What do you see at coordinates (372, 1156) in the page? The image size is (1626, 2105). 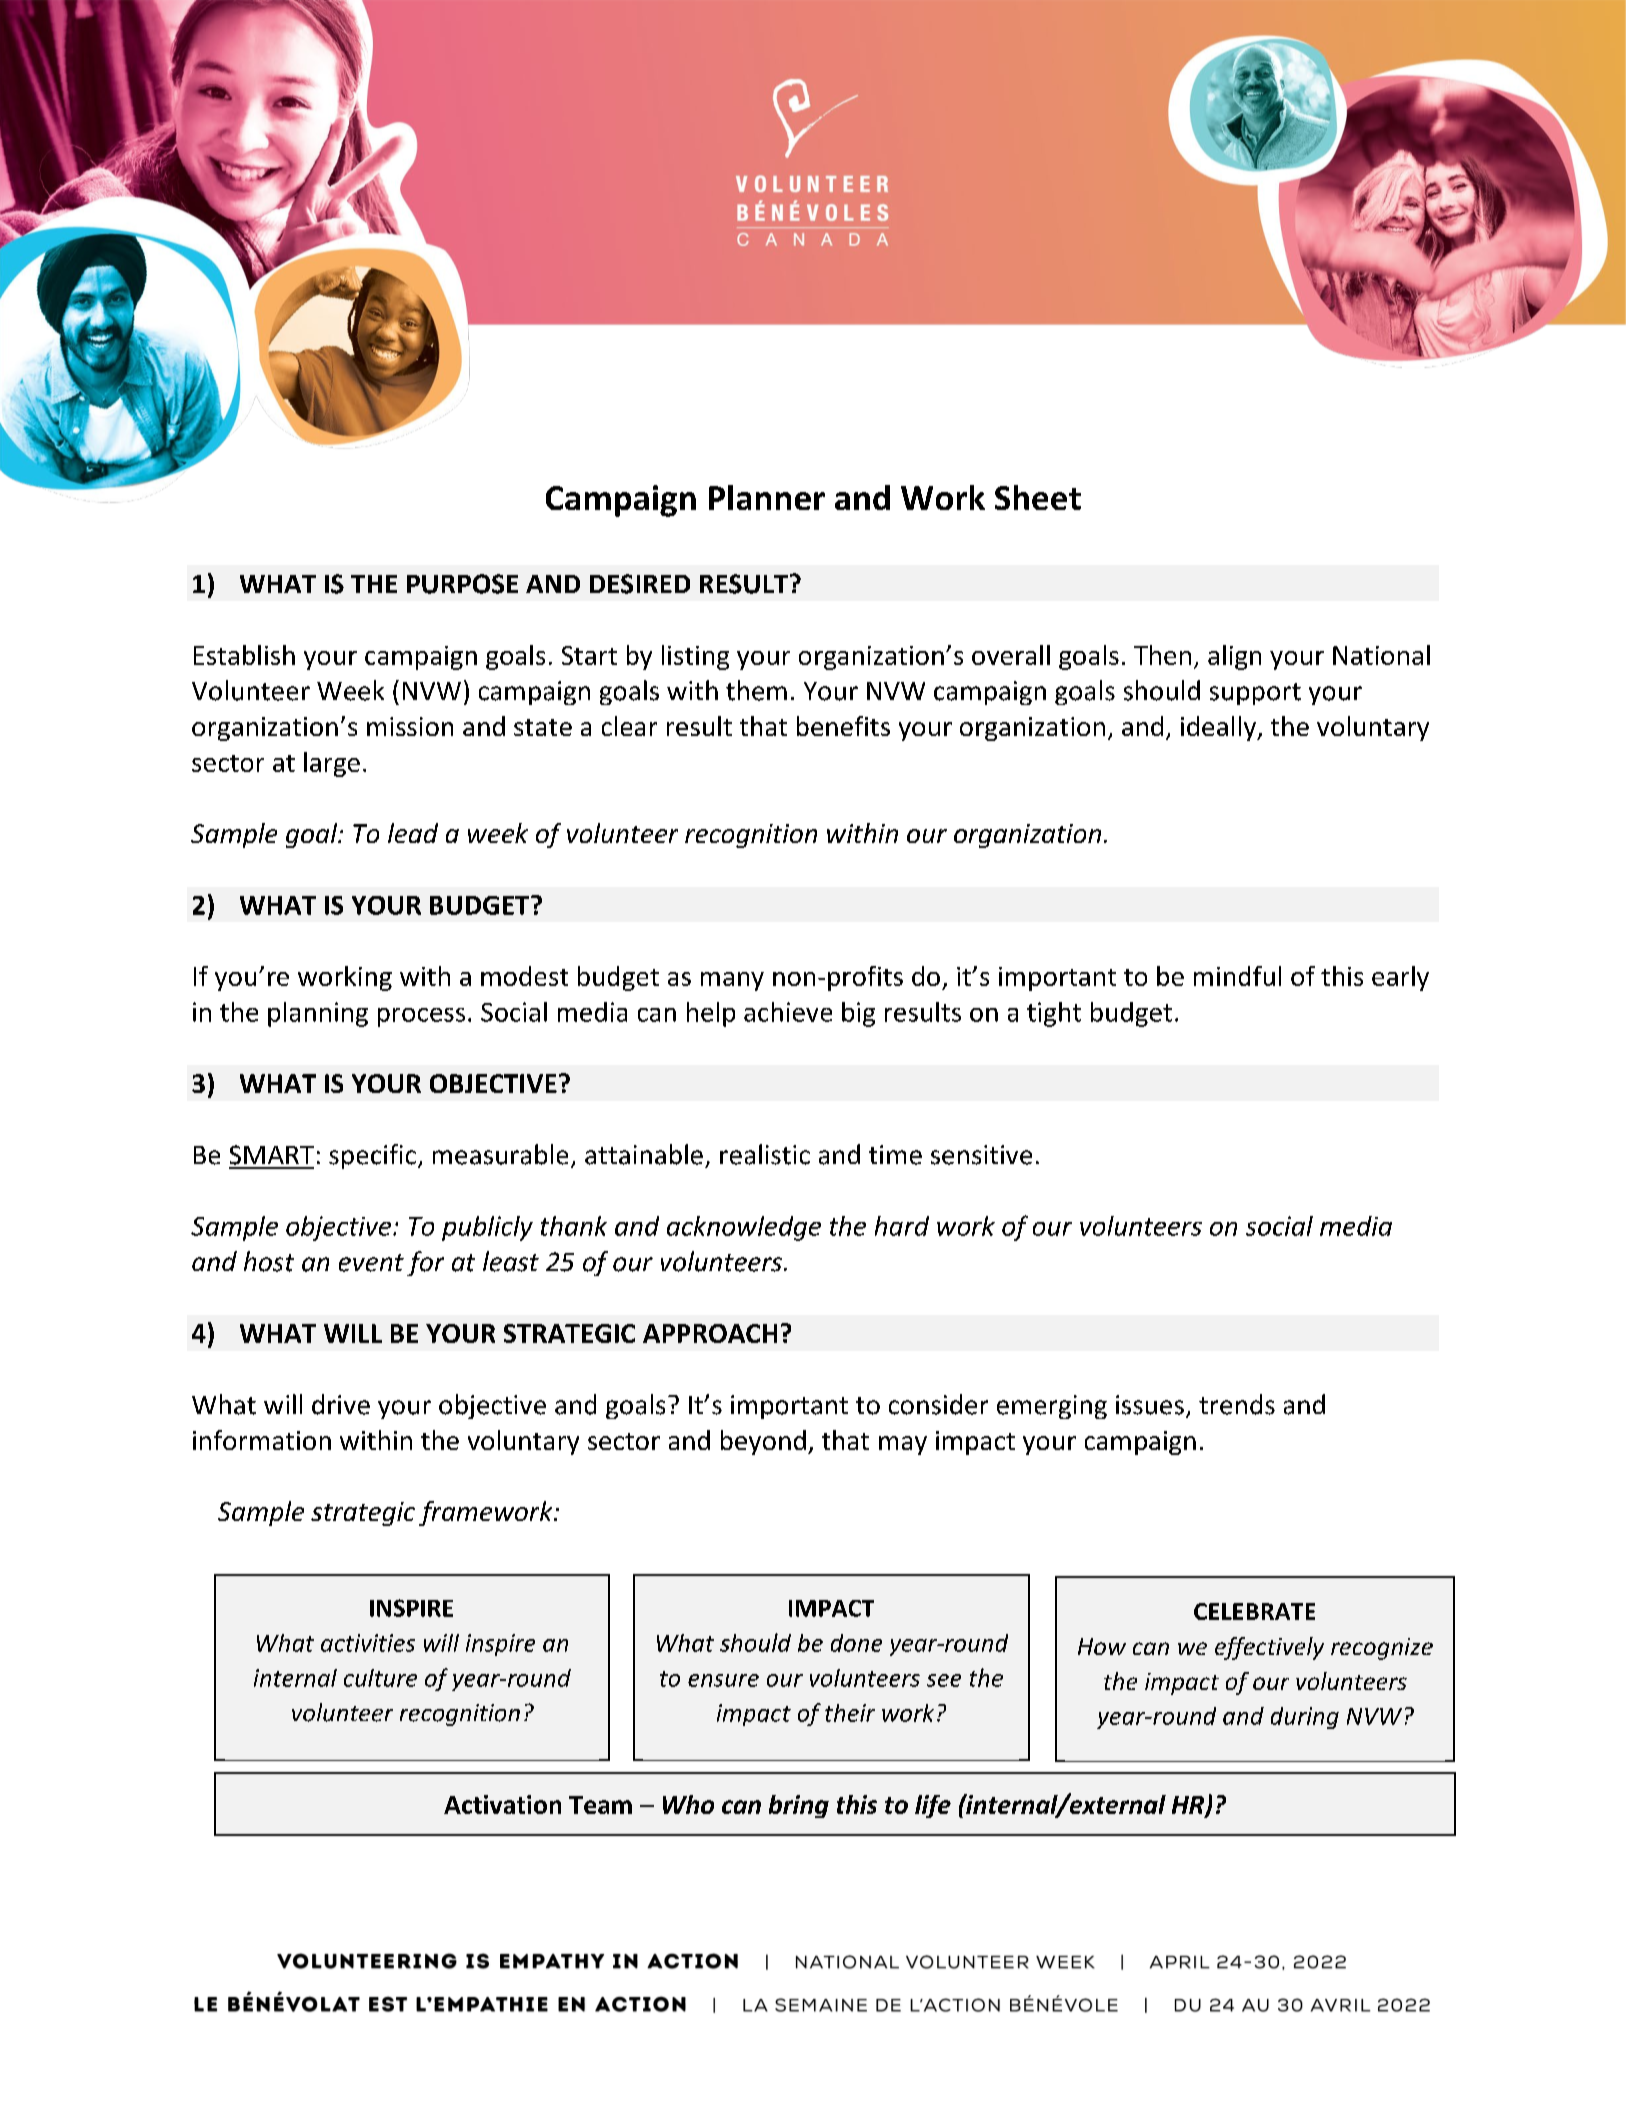 I see `specific` at bounding box center [372, 1156].
